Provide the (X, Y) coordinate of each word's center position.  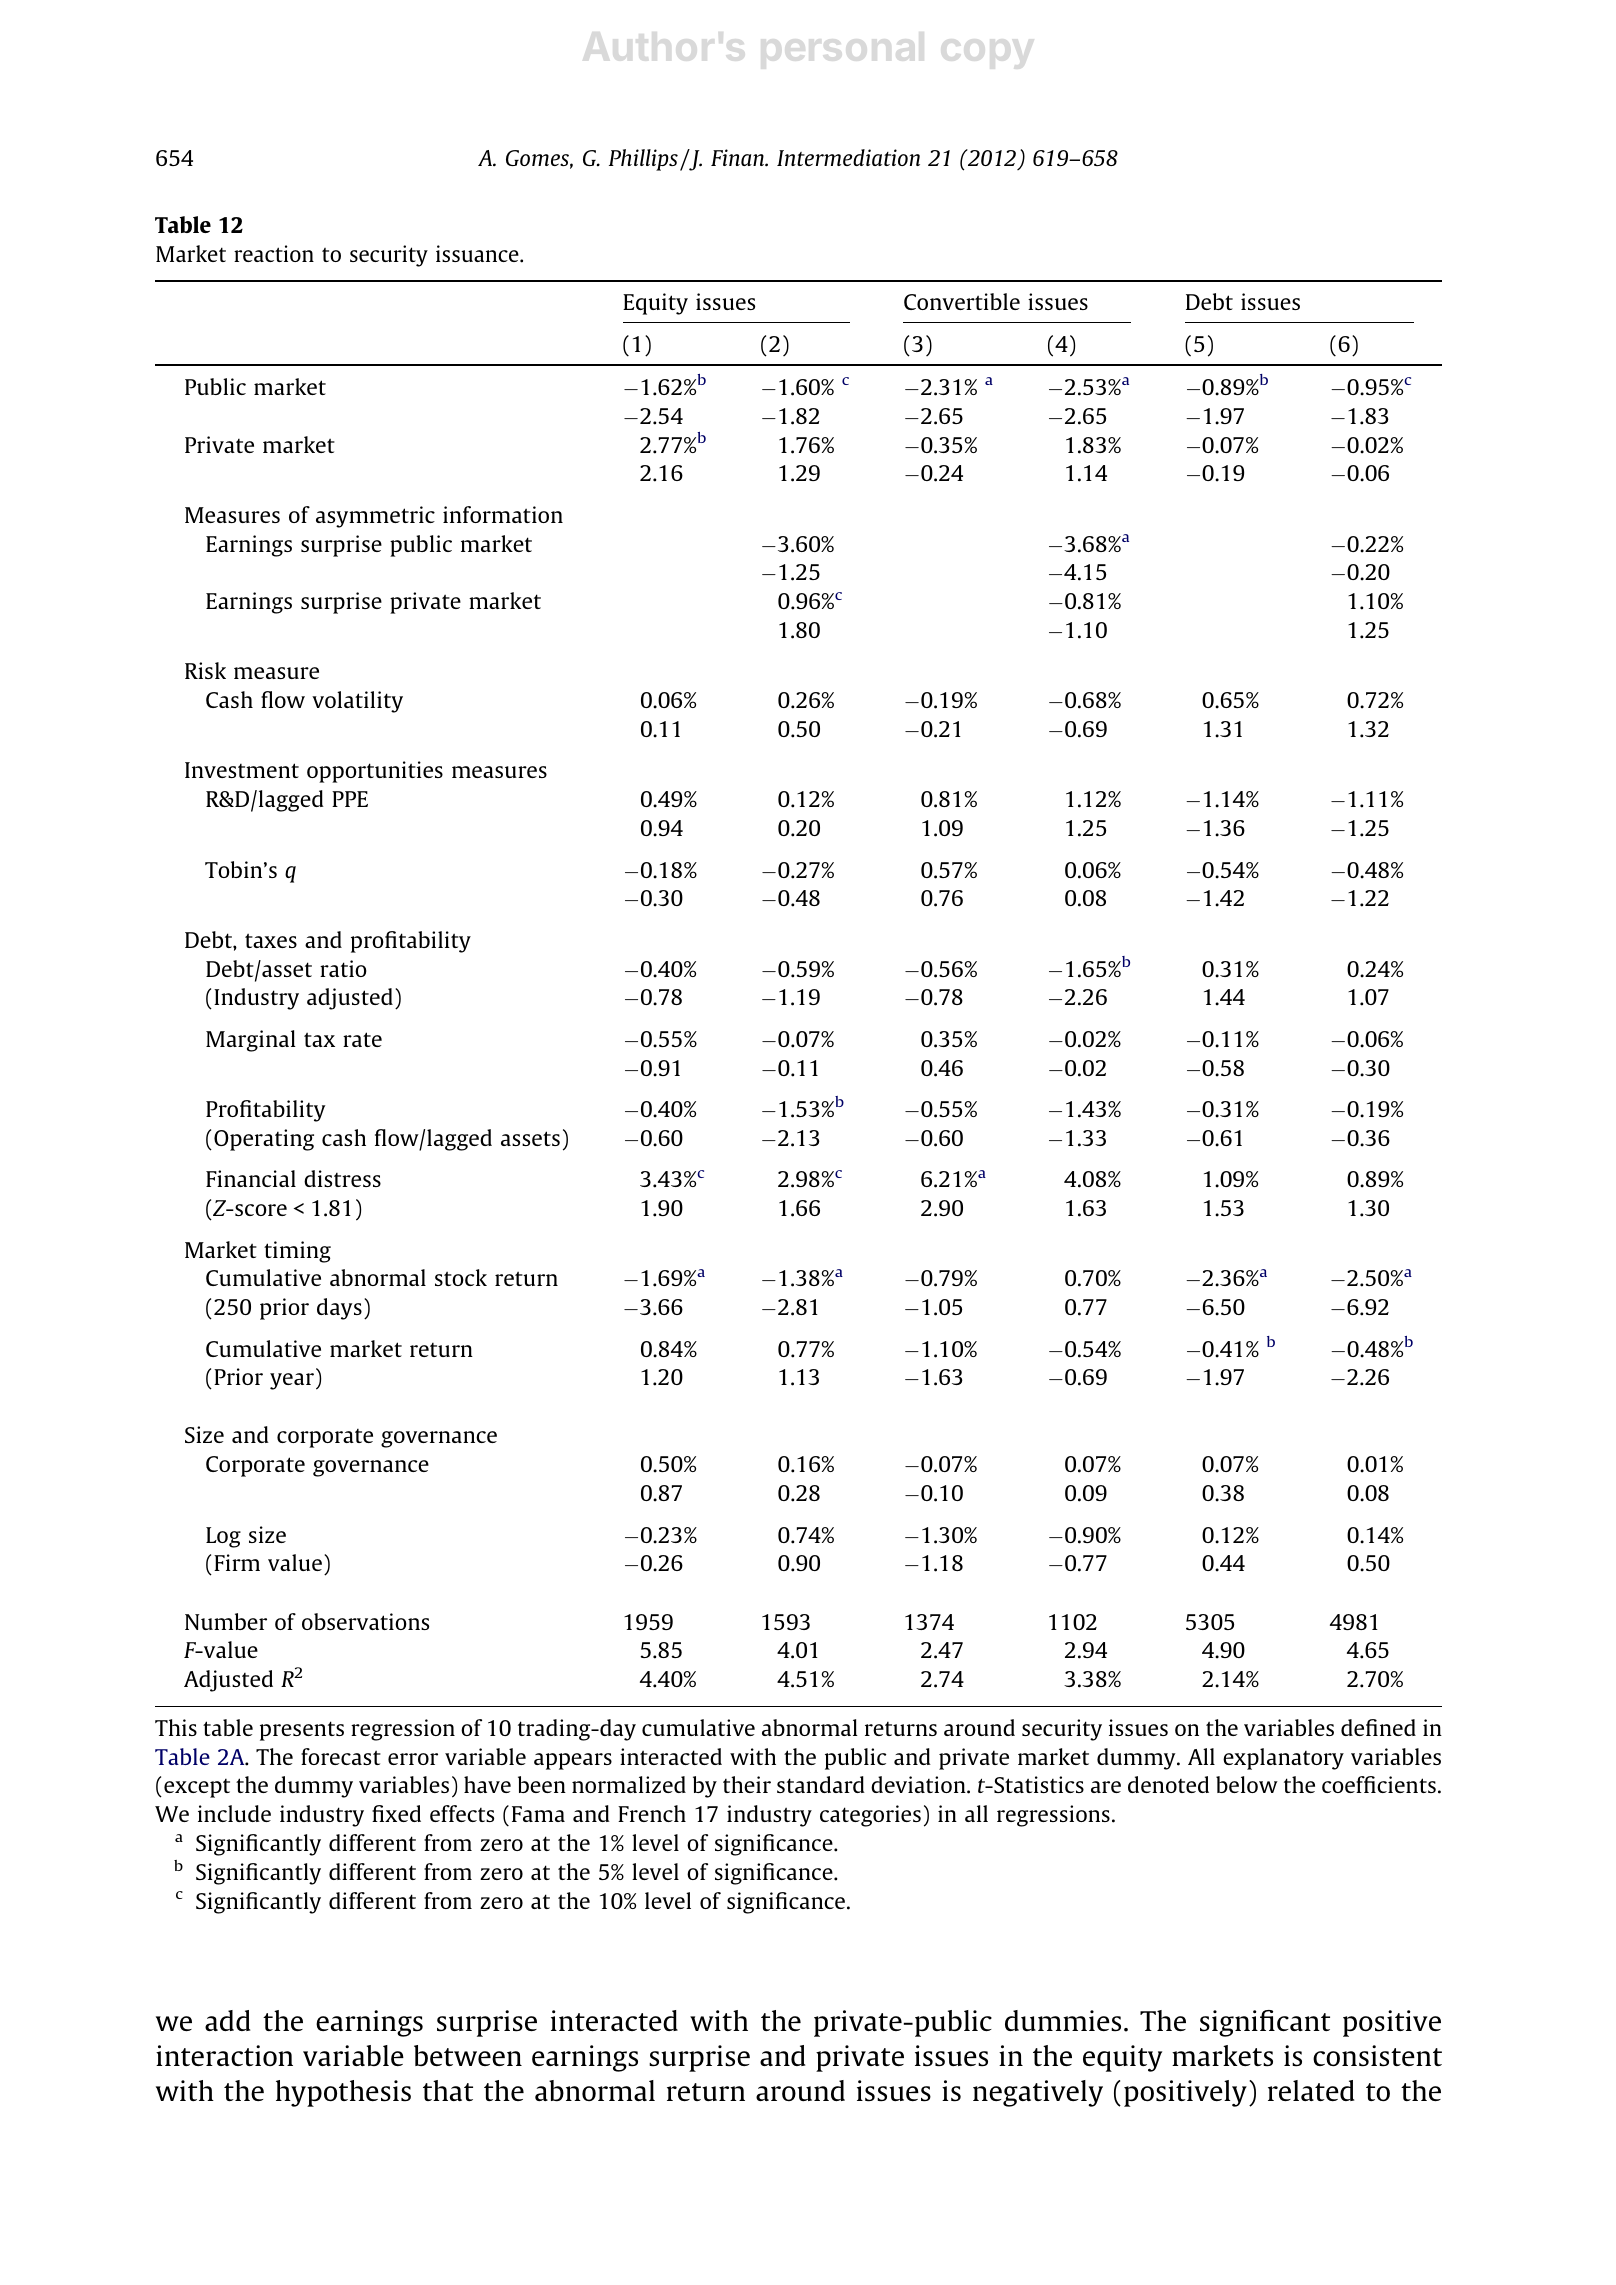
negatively (1038, 2093)
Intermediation (848, 157)
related (1311, 2090)
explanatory (1283, 1759)
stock (461, 1277)
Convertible (962, 301)
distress (342, 1178)
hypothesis (343, 2093)
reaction (274, 253)
